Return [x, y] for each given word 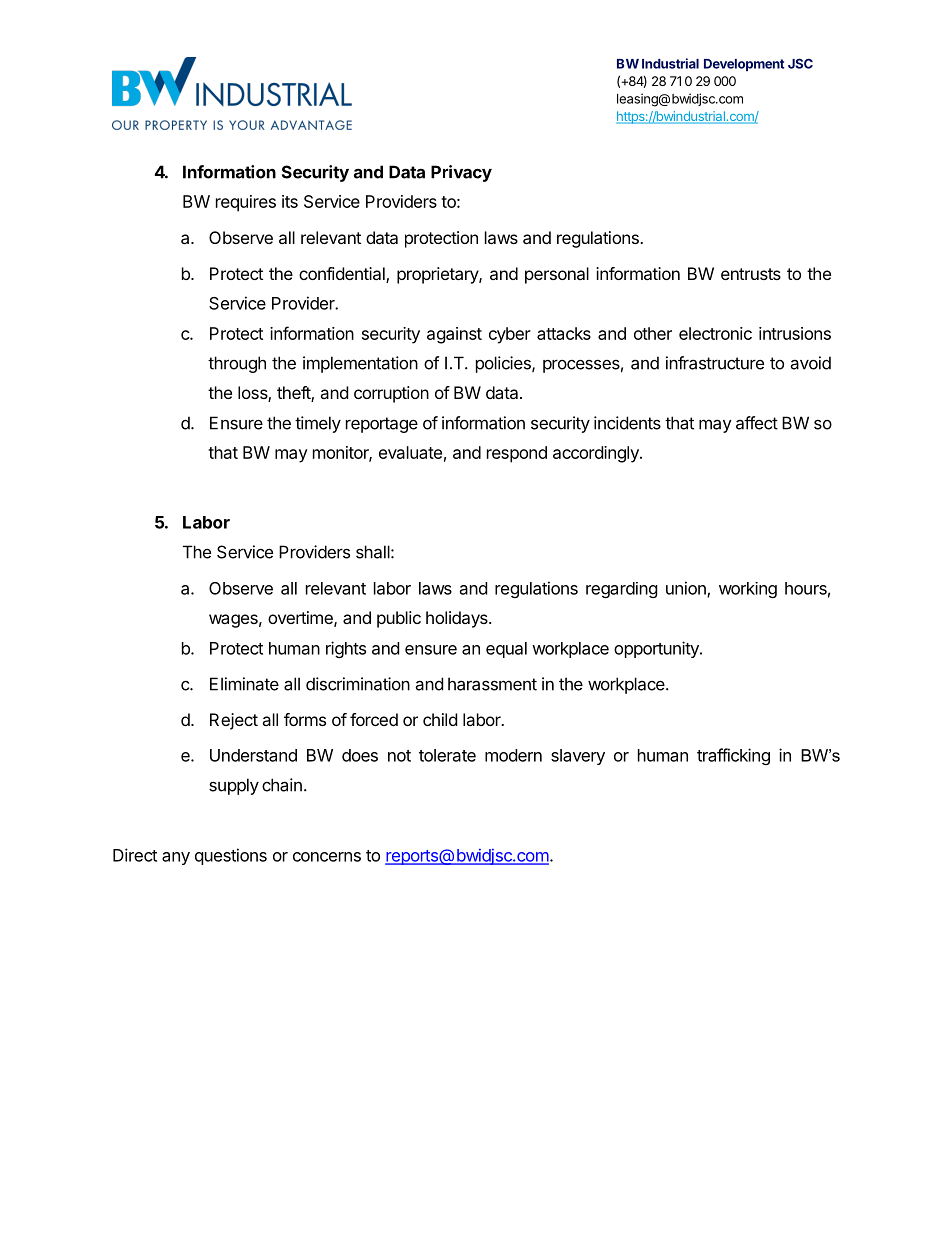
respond [517, 454]
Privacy [461, 173]
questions [231, 856]
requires [246, 203]
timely [318, 424]
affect [757, 423]
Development [744, 65]
